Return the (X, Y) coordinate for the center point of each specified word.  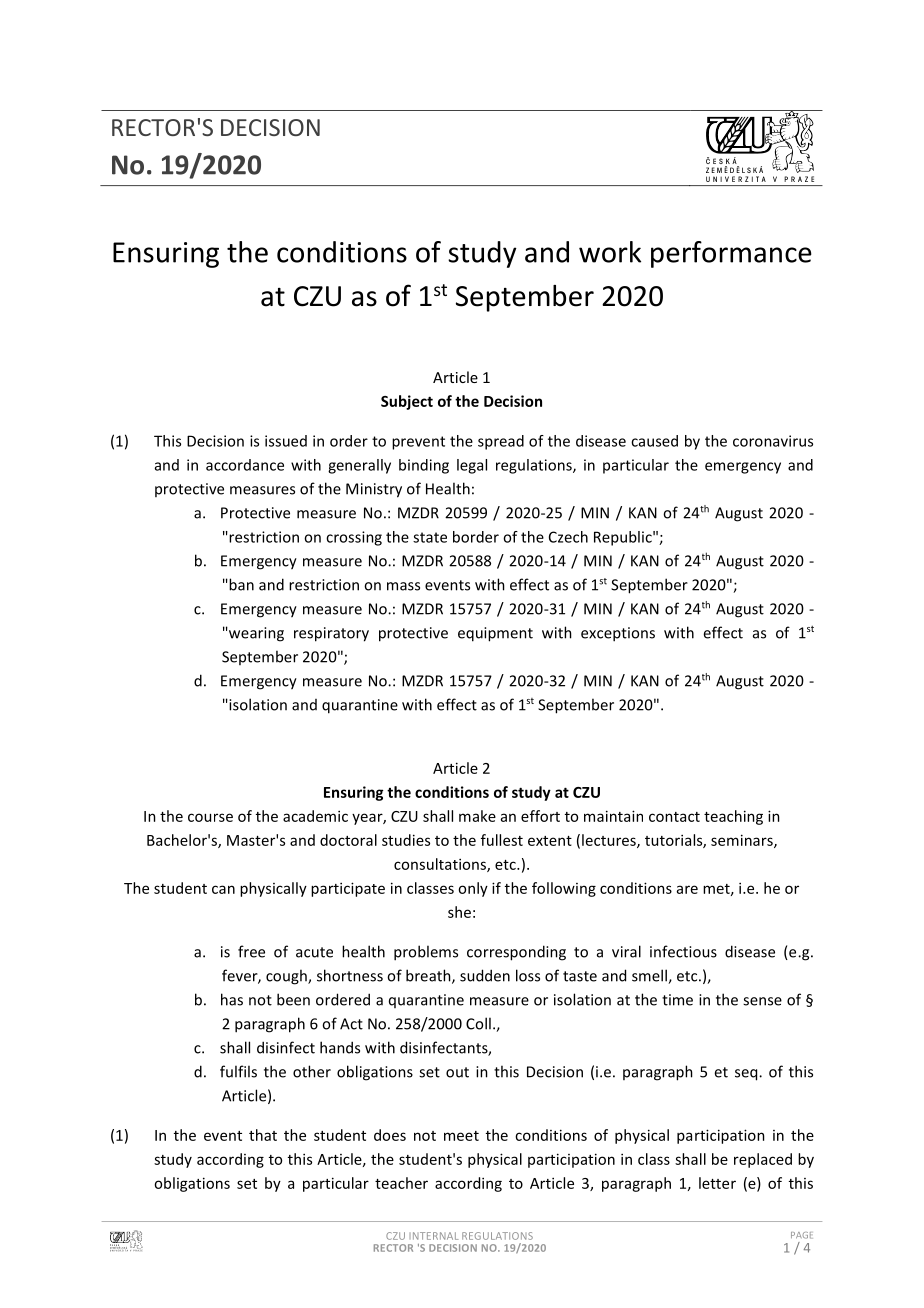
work (610, 252)
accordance (245, 465)
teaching (733, 817)
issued (286, 441)
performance (731, 254)
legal (472, 466)
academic (315, 816)
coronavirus (773, 441)
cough (287, 977)
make (477, 816)
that (263, 1135)
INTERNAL (434, 1236)
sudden (485, 975)
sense (762, 1001)
